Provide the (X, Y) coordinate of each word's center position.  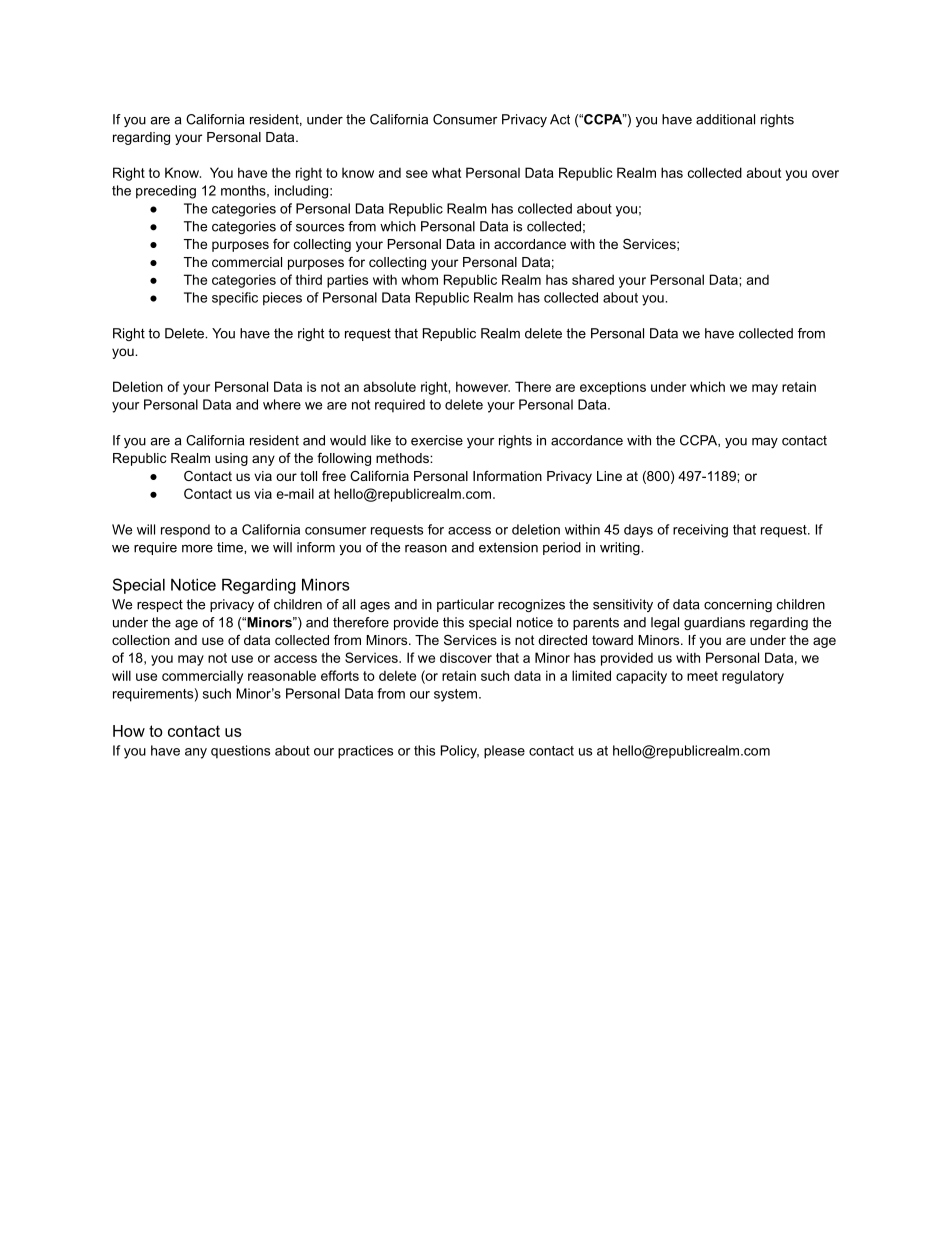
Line (609, 476)
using (231, 459)
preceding (166, 192)
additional (725, 119)
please (504, 752)
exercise (437, 440)
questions (240, 752)
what (446, 172)
